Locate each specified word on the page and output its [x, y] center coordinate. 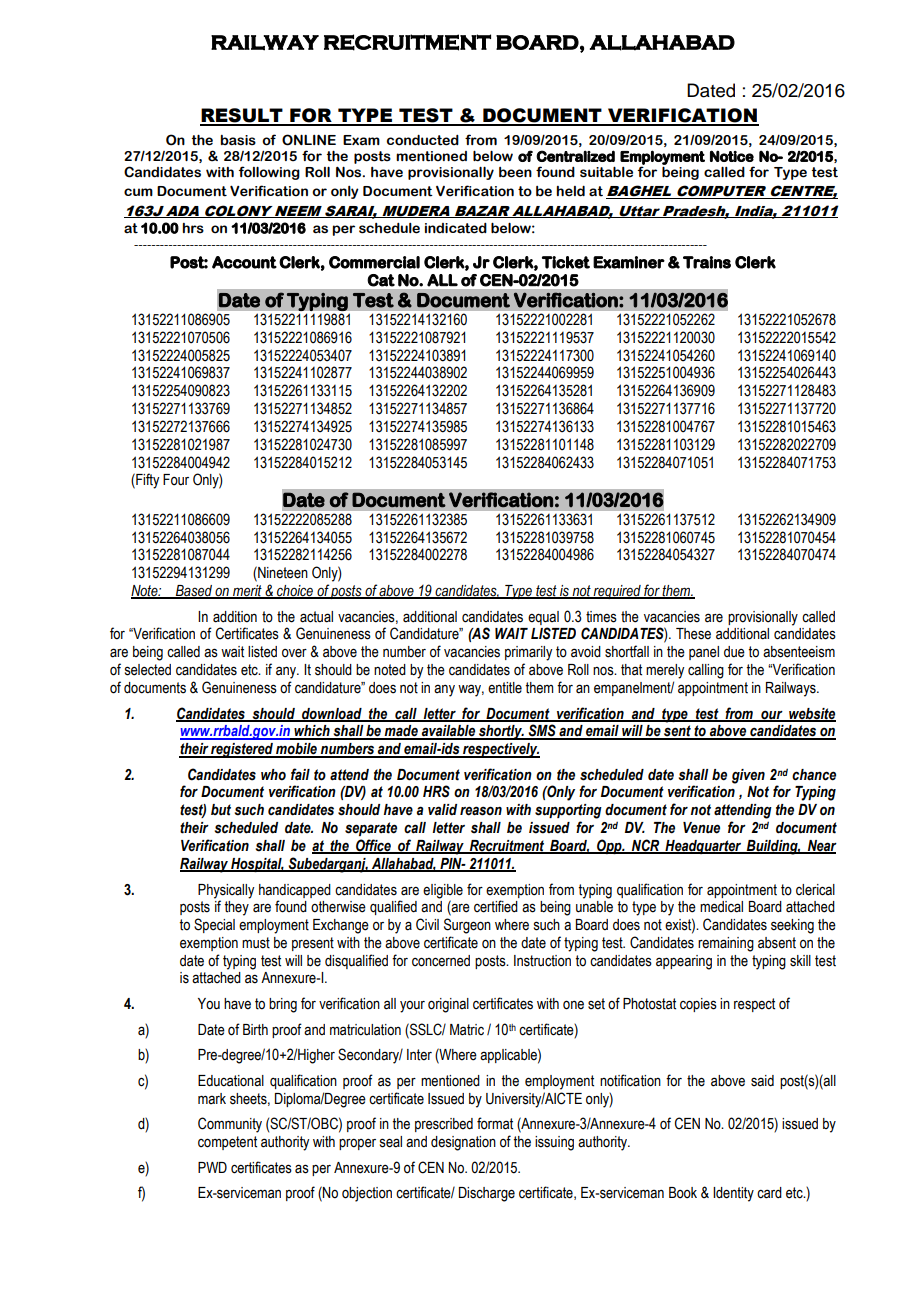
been [515, 172]
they [236, 908]
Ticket [566, 262]
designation [463, 1143]
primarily [528, 653]
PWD [212, 1167]
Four [176, 480]
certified [496, 906]
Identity [733, 1194]
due [734, 652]
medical [721, 907]
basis [238, 140]
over [294, 653]
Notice [732, 156]
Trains [707, 262]
